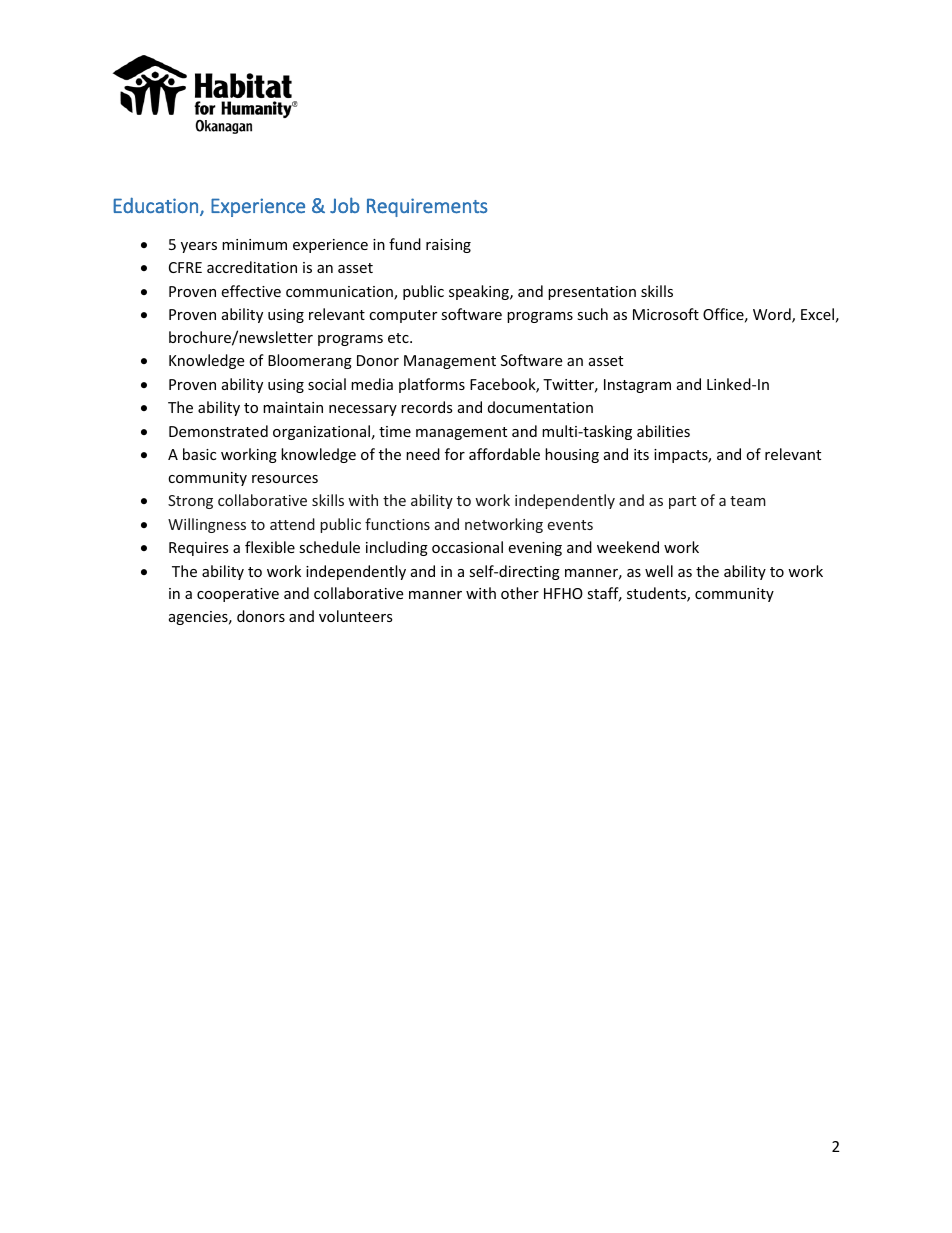 Image resolution: width=952 pixels, height=1233 pixels. What do you see at coordinates (520, 593) in the screenshot?
I see `other` at bounding box center [520, 593].
